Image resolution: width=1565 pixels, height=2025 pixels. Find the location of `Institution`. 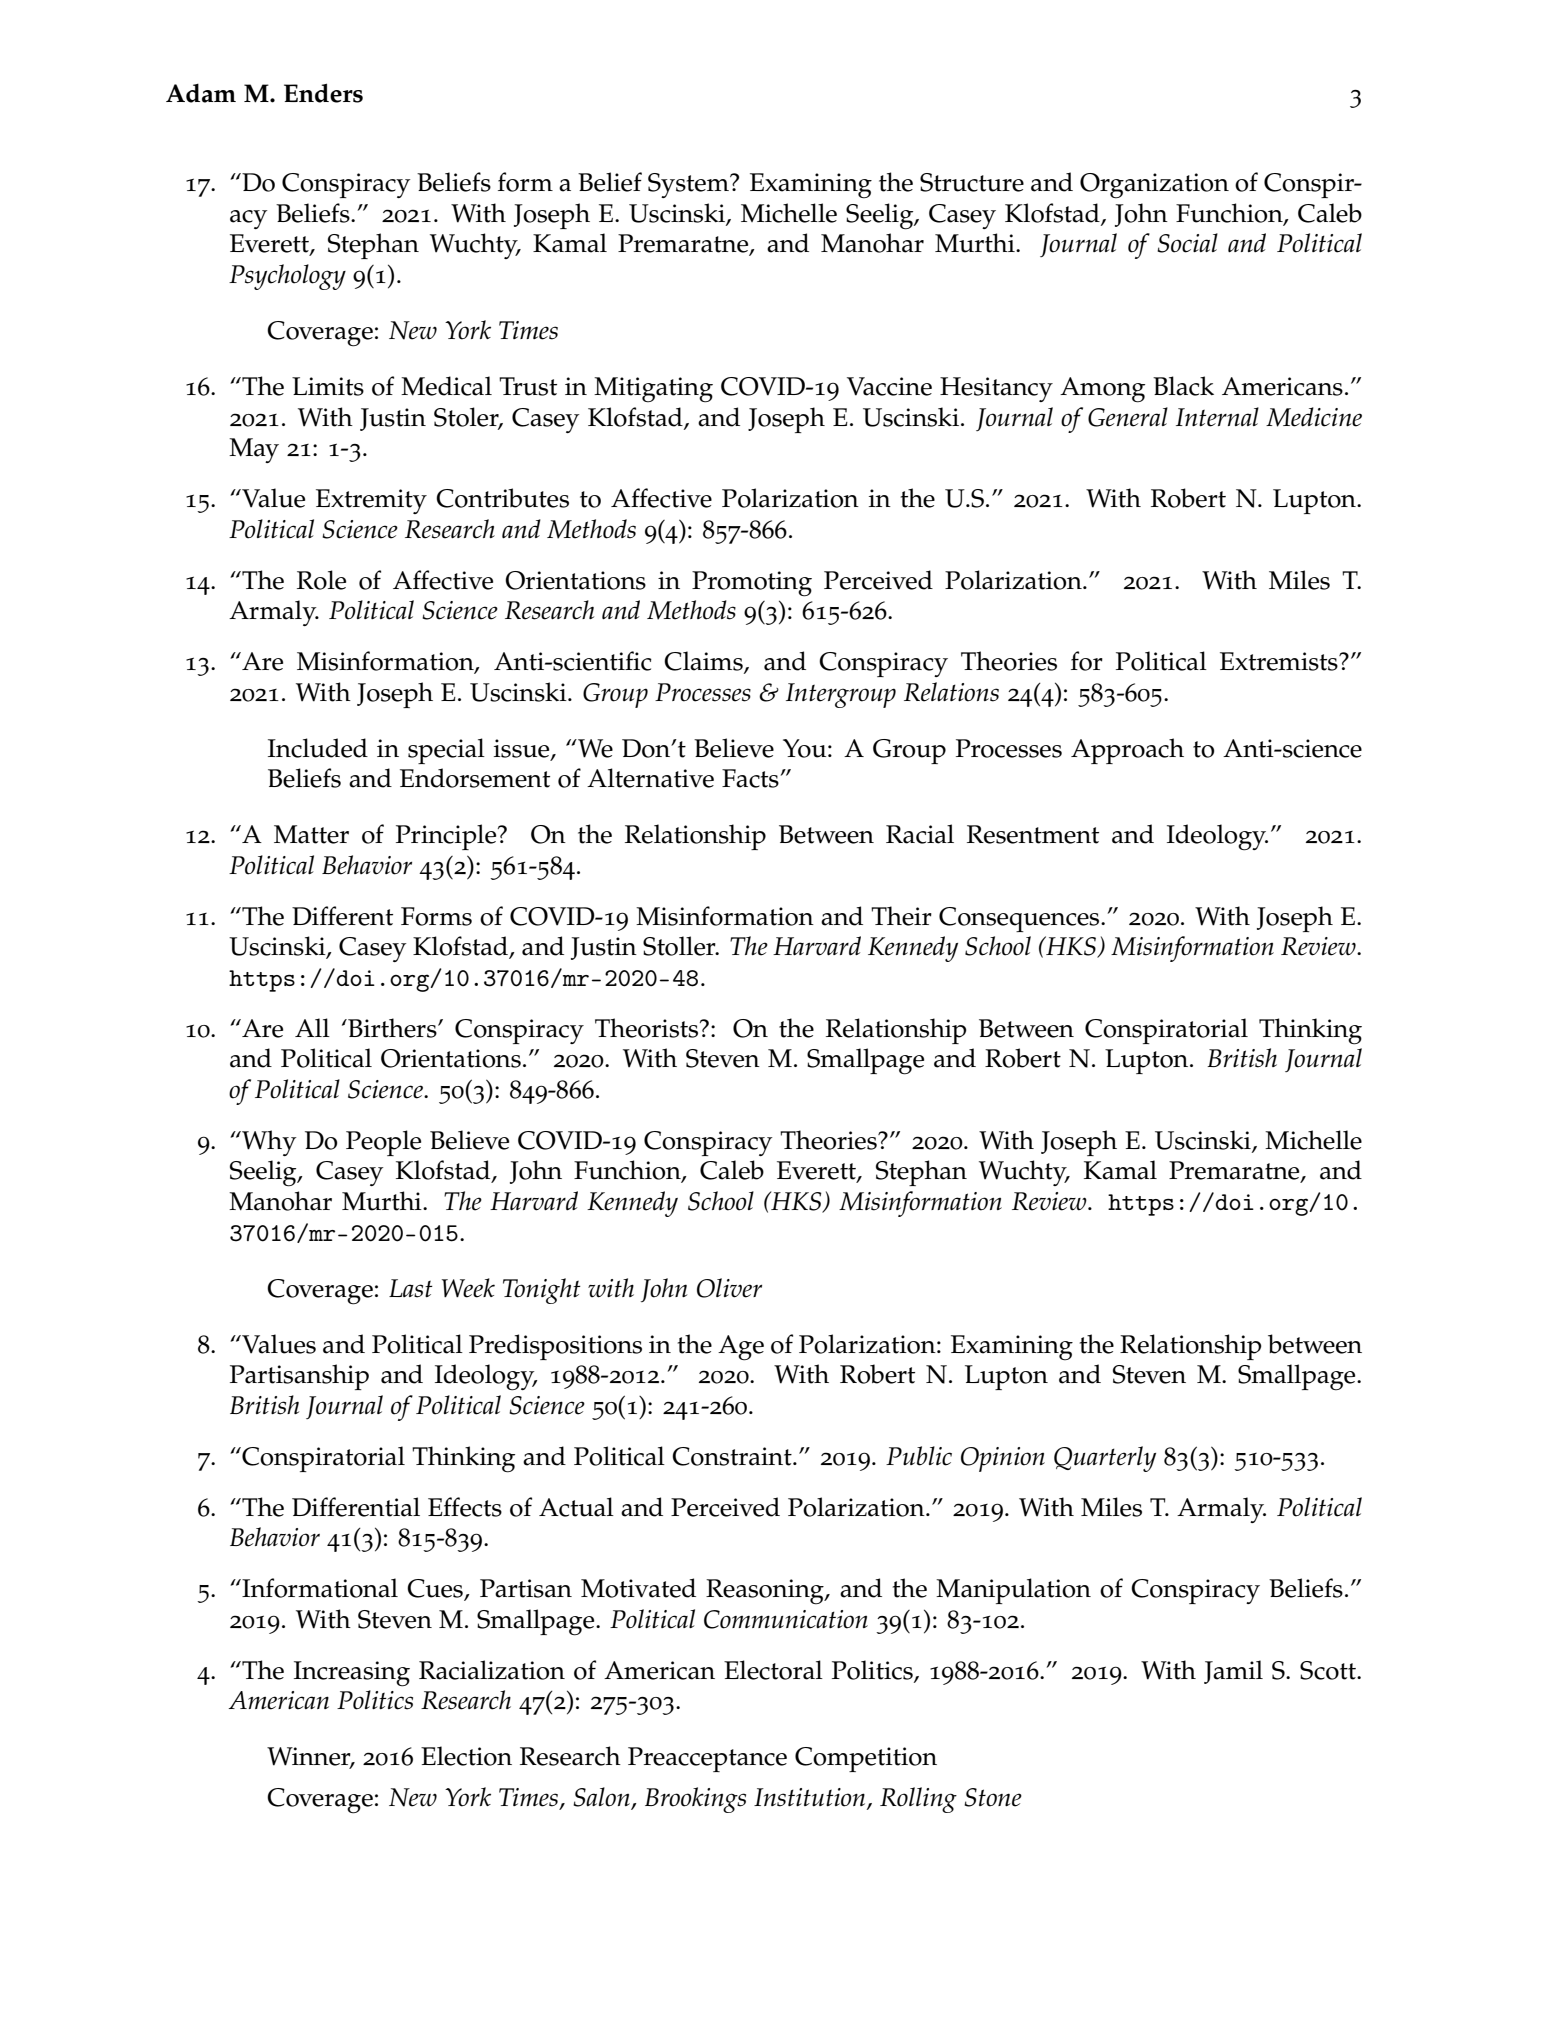

Institution is located at coordinates (811, 1798).
